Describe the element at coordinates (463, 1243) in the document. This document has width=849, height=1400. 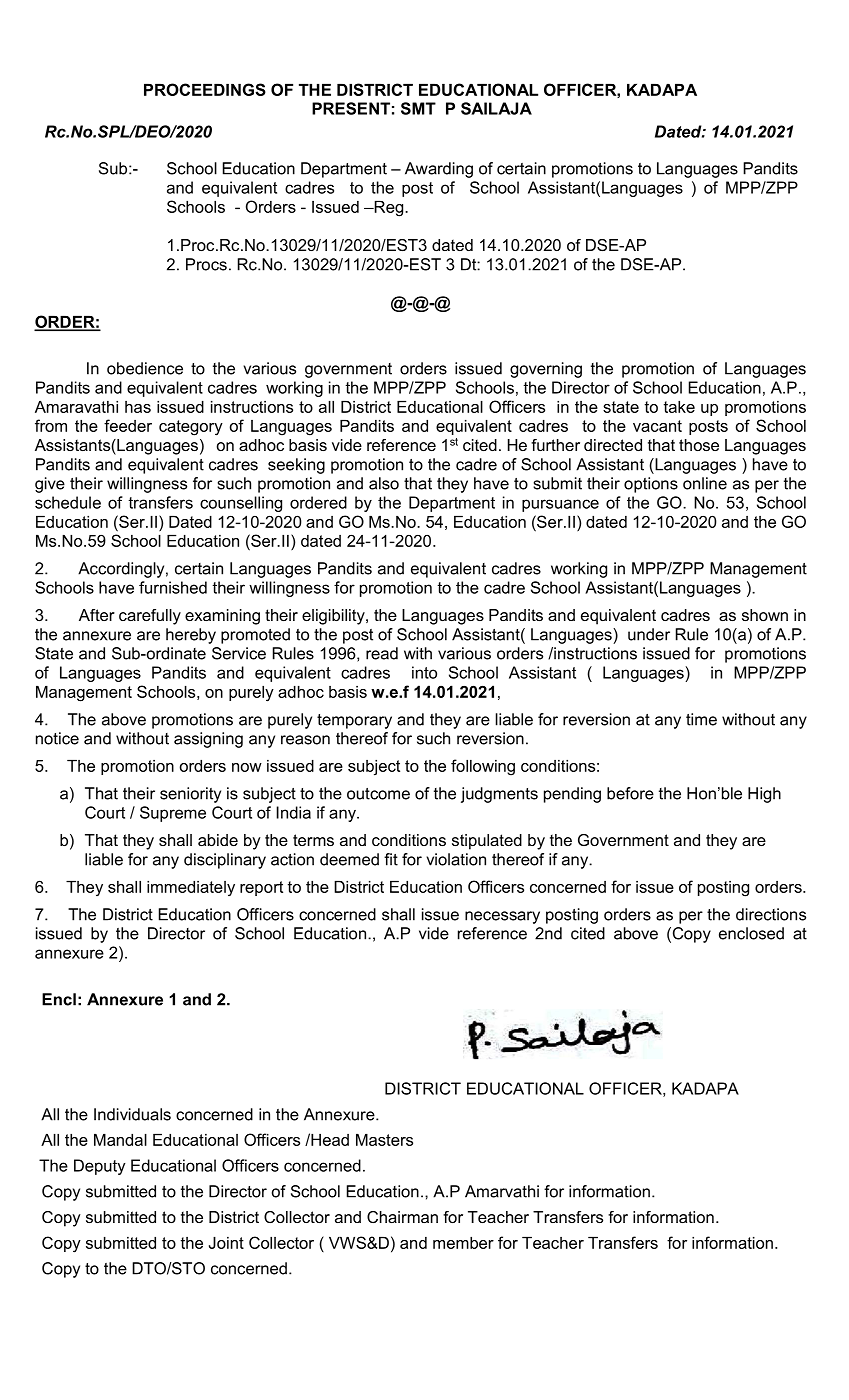
I see `member` at that location.
